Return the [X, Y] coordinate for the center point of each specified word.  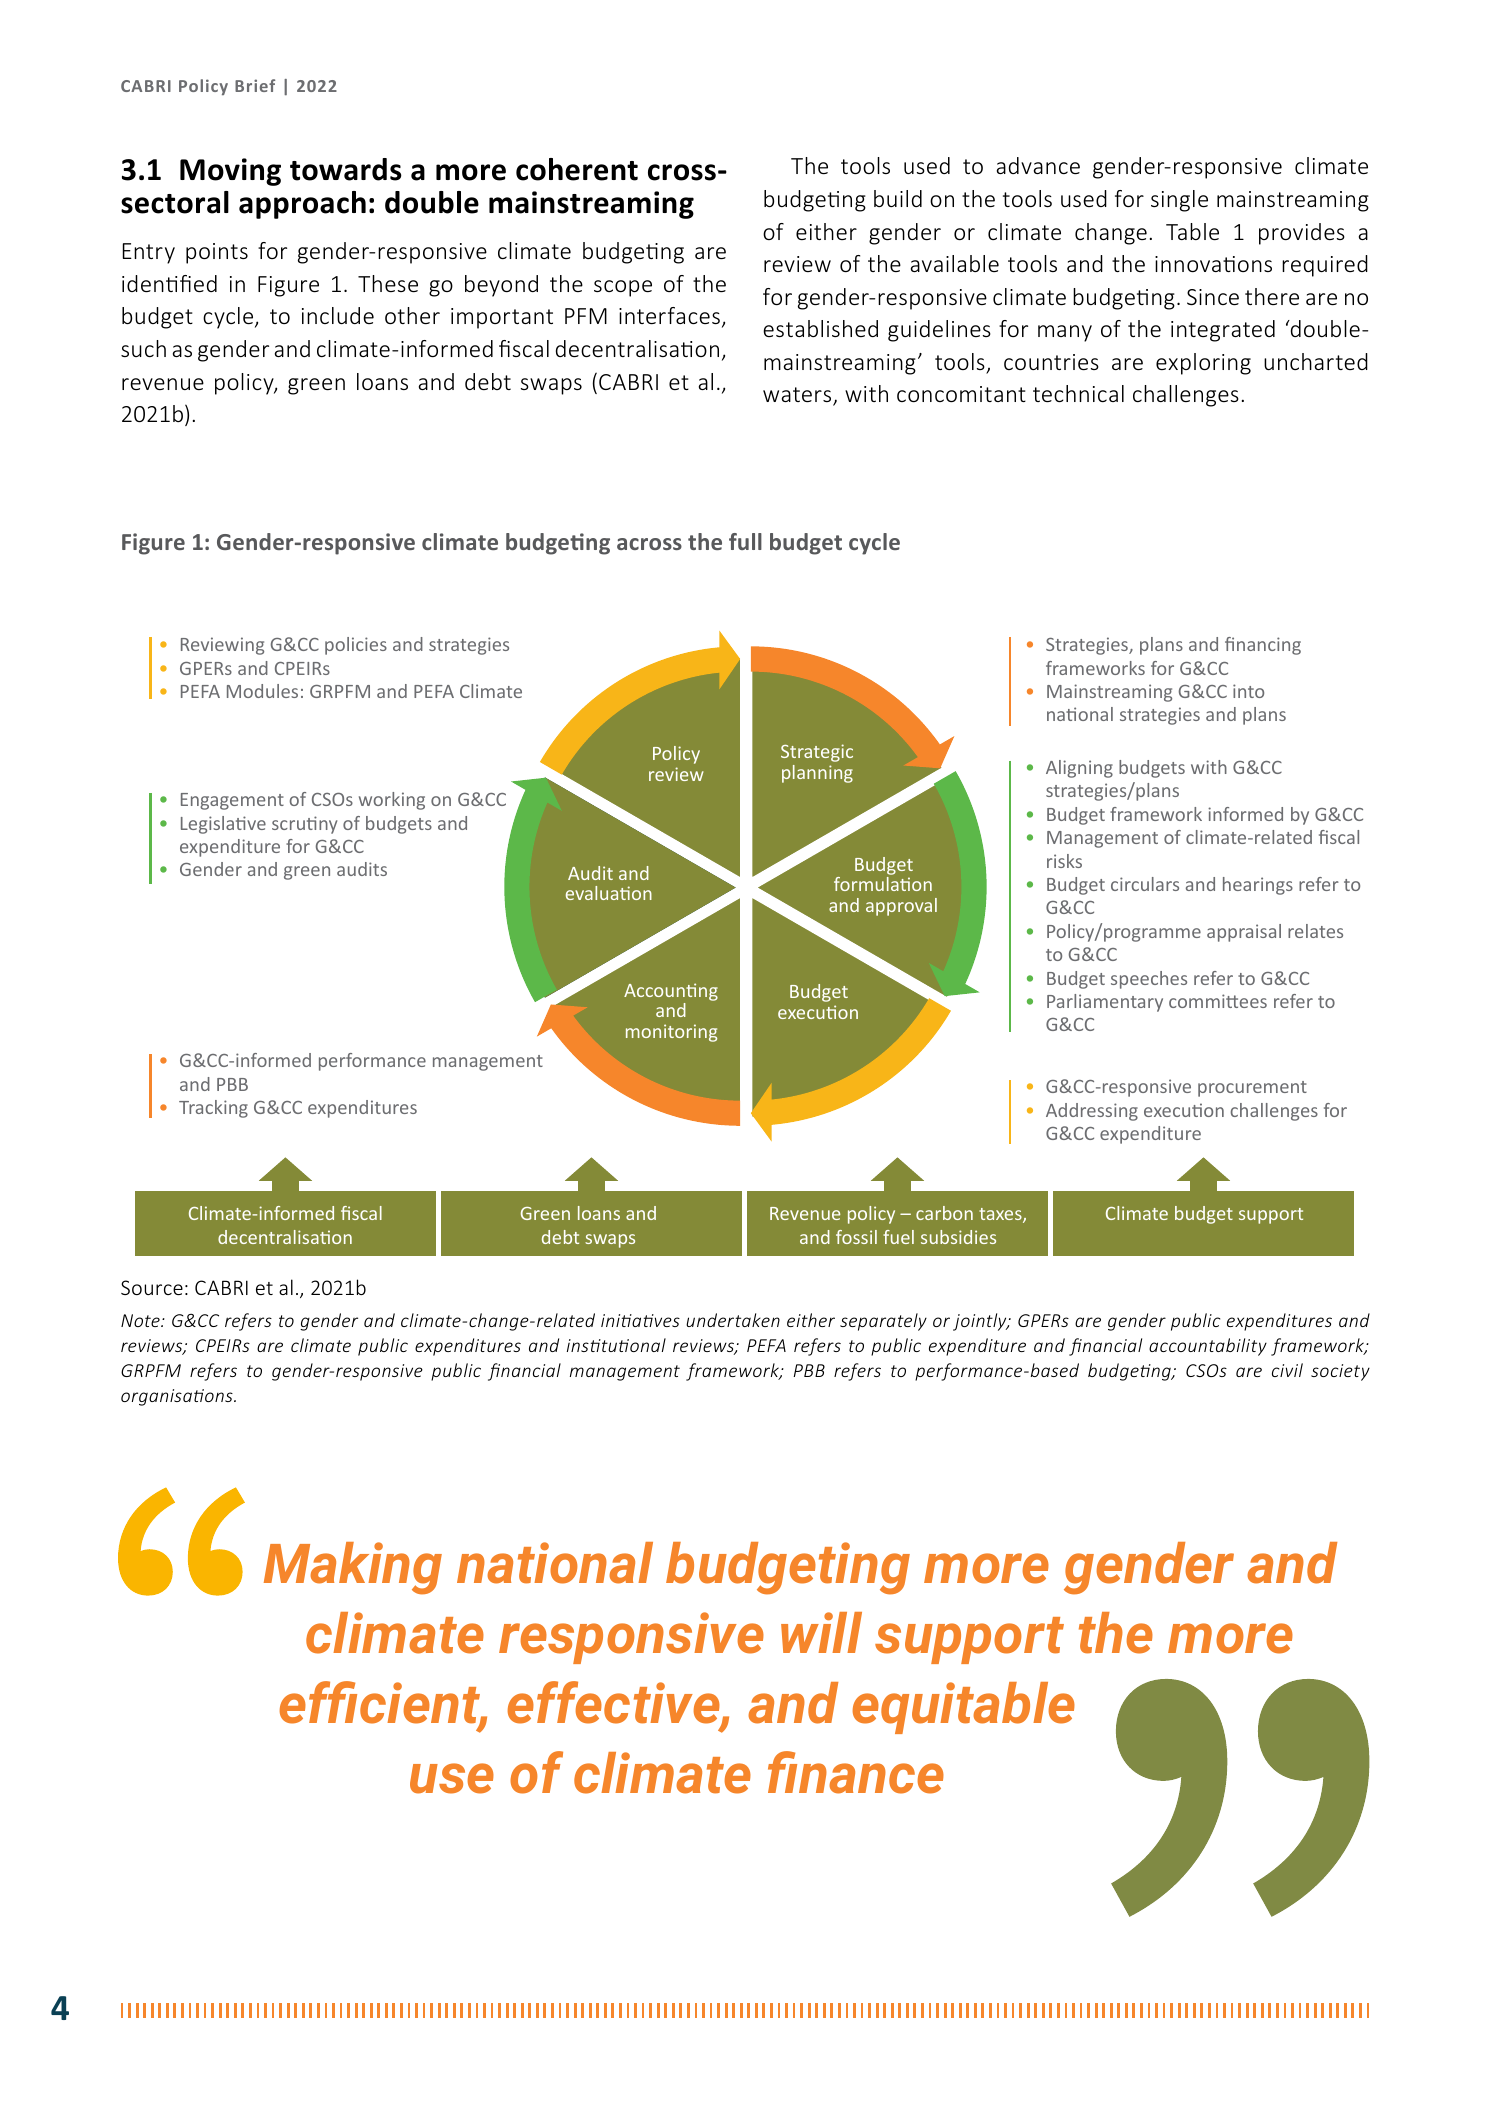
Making [353, 1568]
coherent [577, 169]
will [821, 1632]
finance [856, 1772]
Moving [230, 172]
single [1179, 201]
